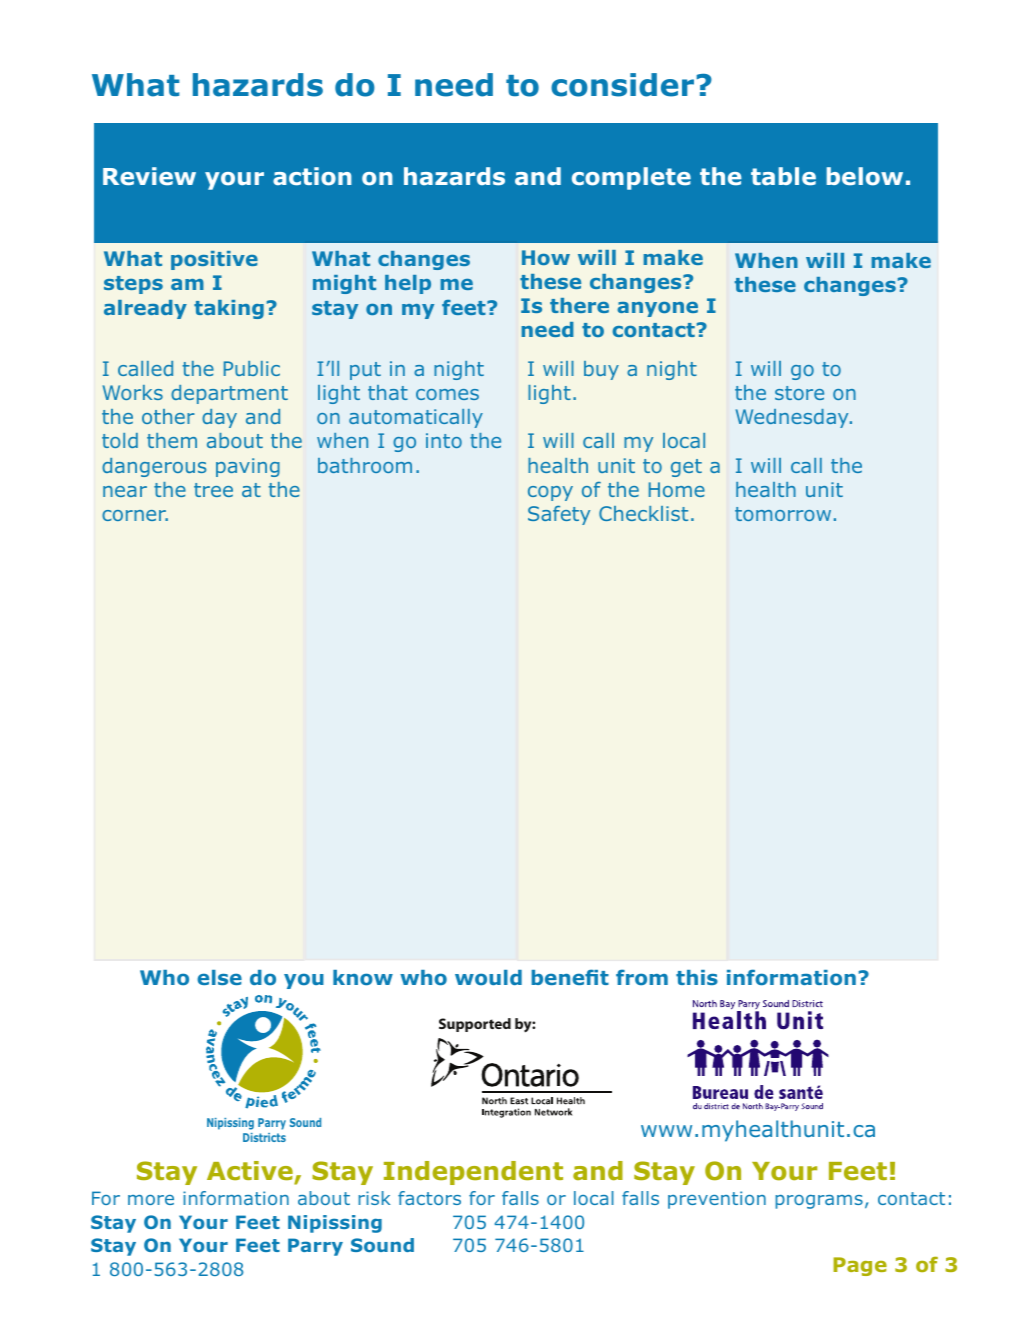  What do you see at coordinates (622, 85) in the screenshot?
I see `consider` at bounding box center [622, 85].
